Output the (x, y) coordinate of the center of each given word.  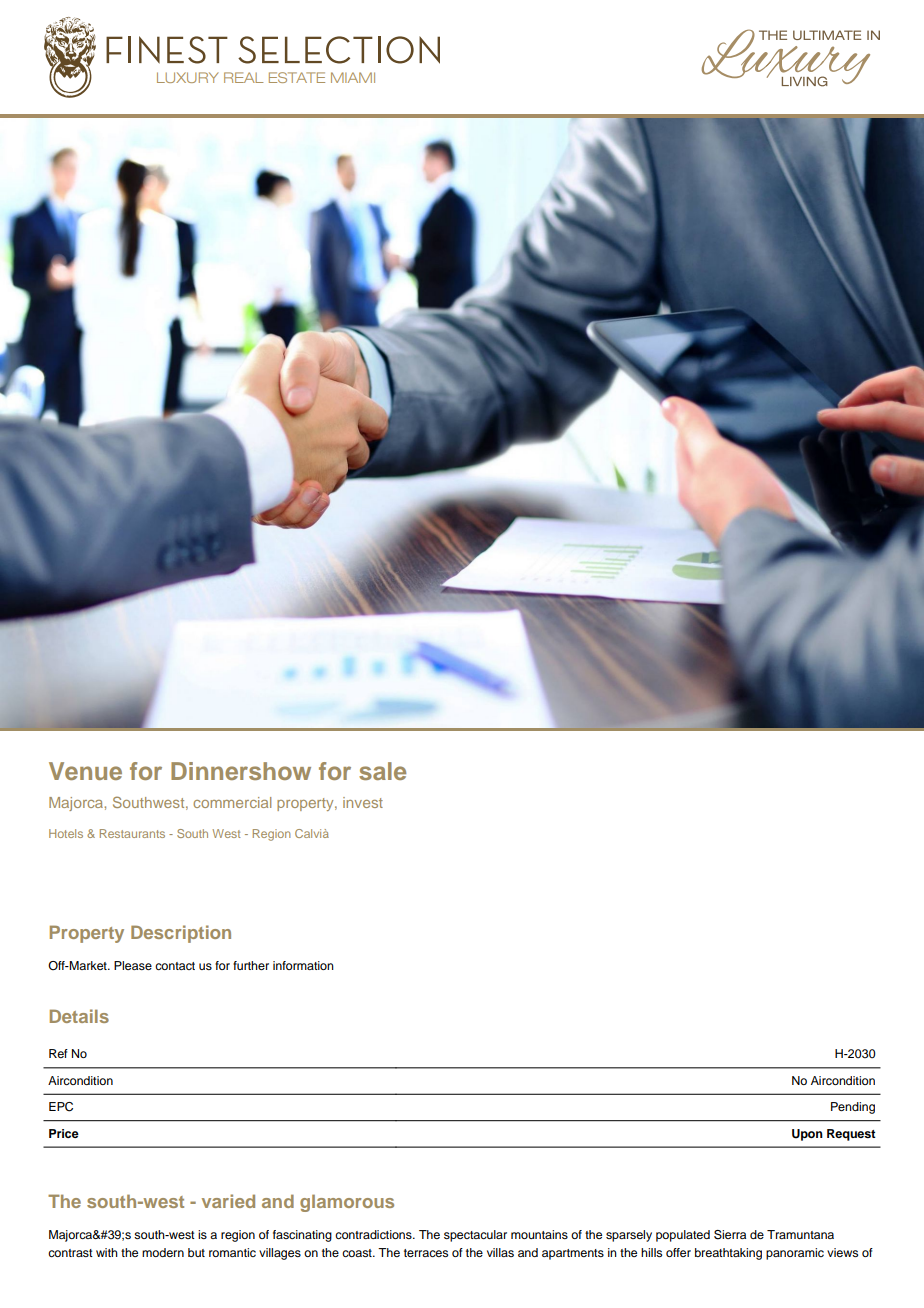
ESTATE (297, 77)
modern (163, 1252)
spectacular (475, 1236)
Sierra (730, 1235)
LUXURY (188, 77)
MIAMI (353, 77)
